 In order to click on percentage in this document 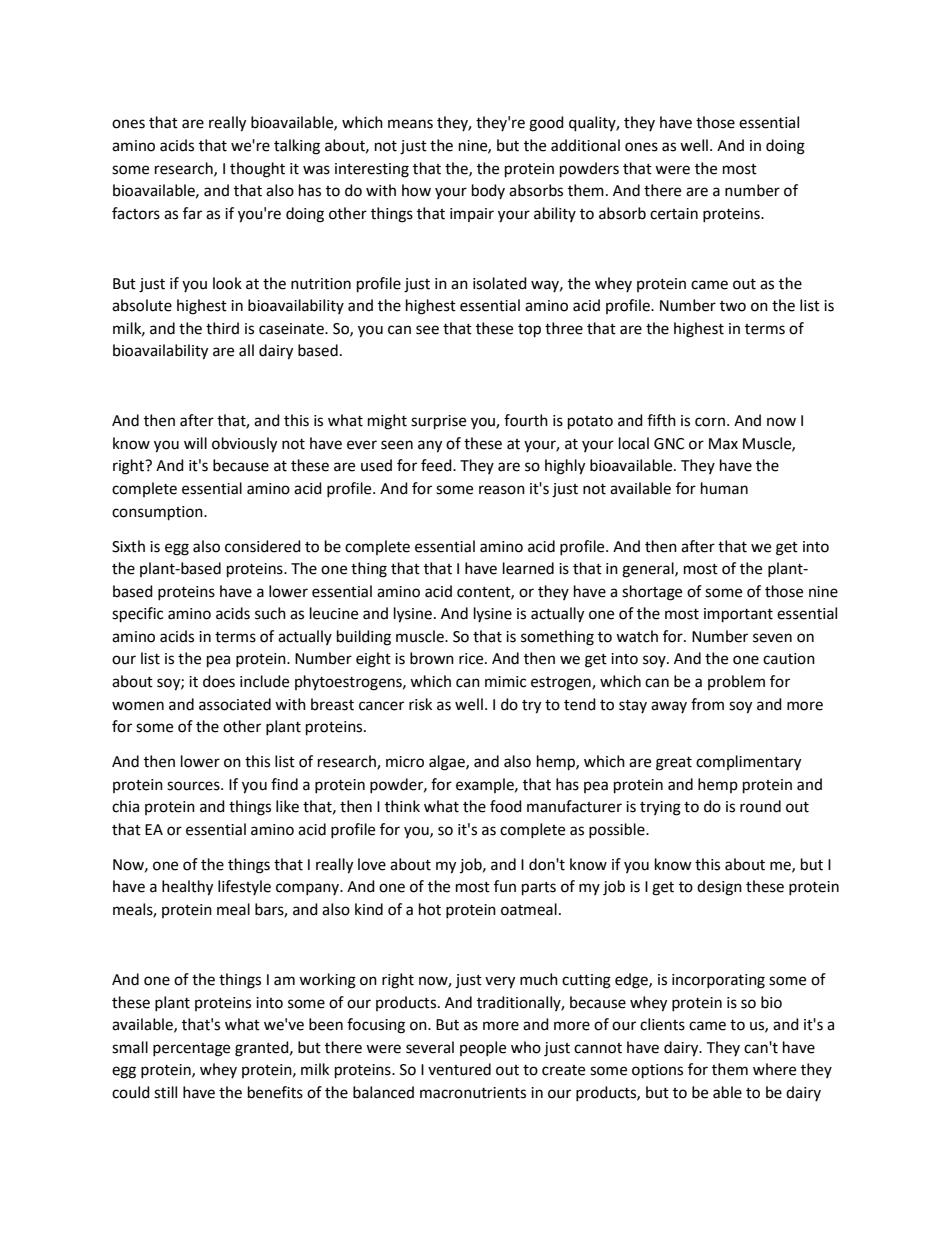, I will do `click(191, 1050)`.
